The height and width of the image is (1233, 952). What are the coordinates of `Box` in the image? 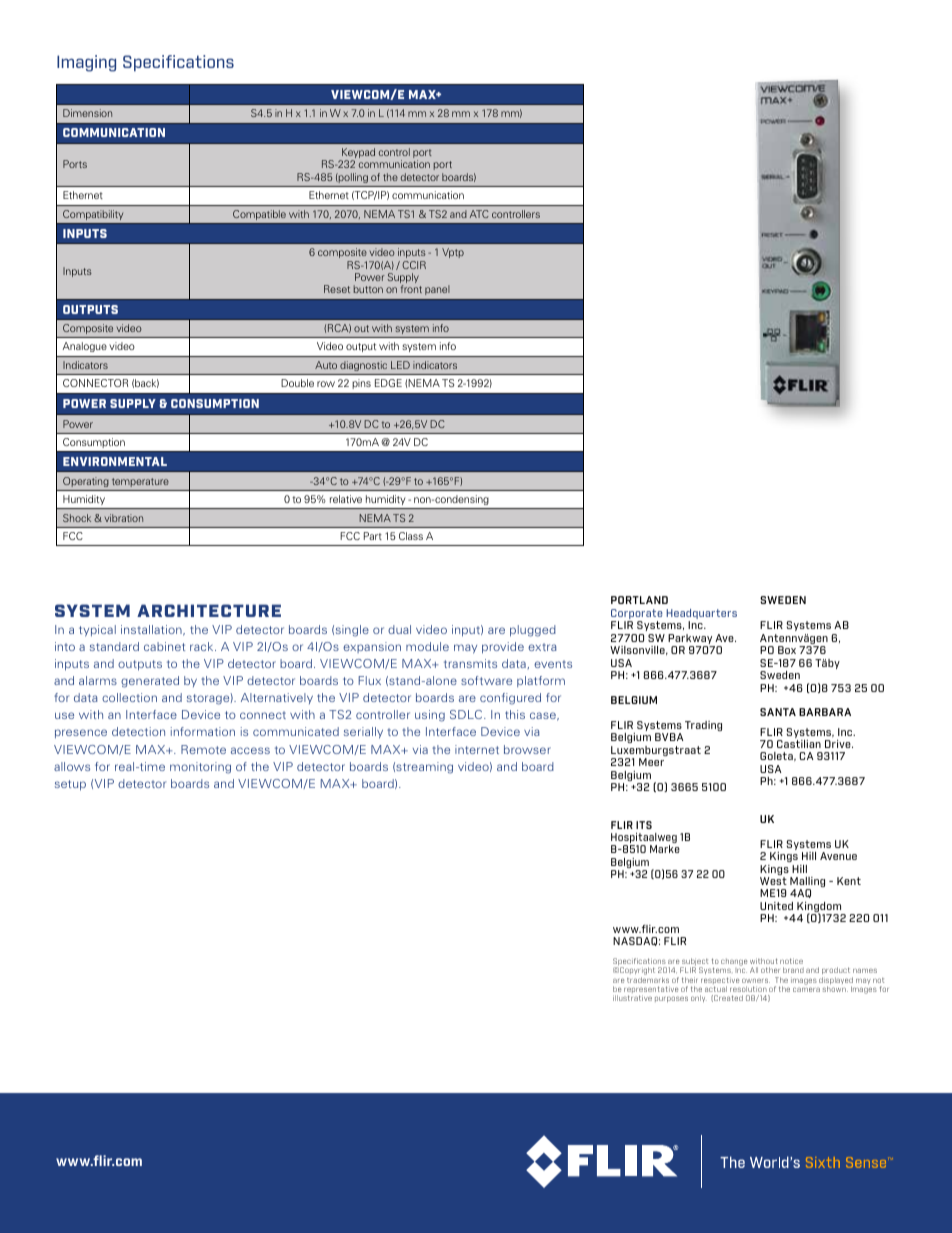 It's located at (787, 650).
